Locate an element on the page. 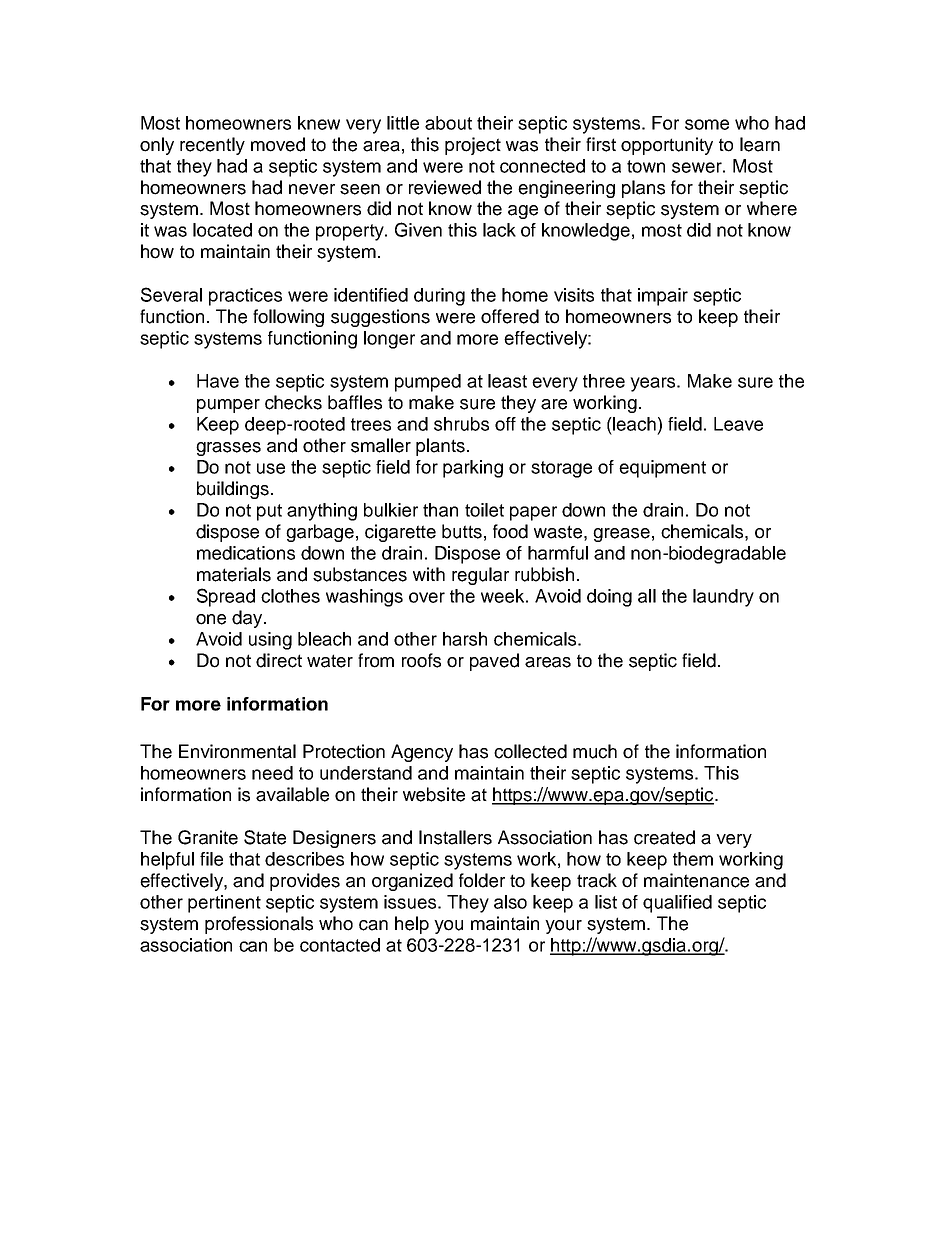 This page has width=952, height=1233. grease is located at coordinates (621, 535).
